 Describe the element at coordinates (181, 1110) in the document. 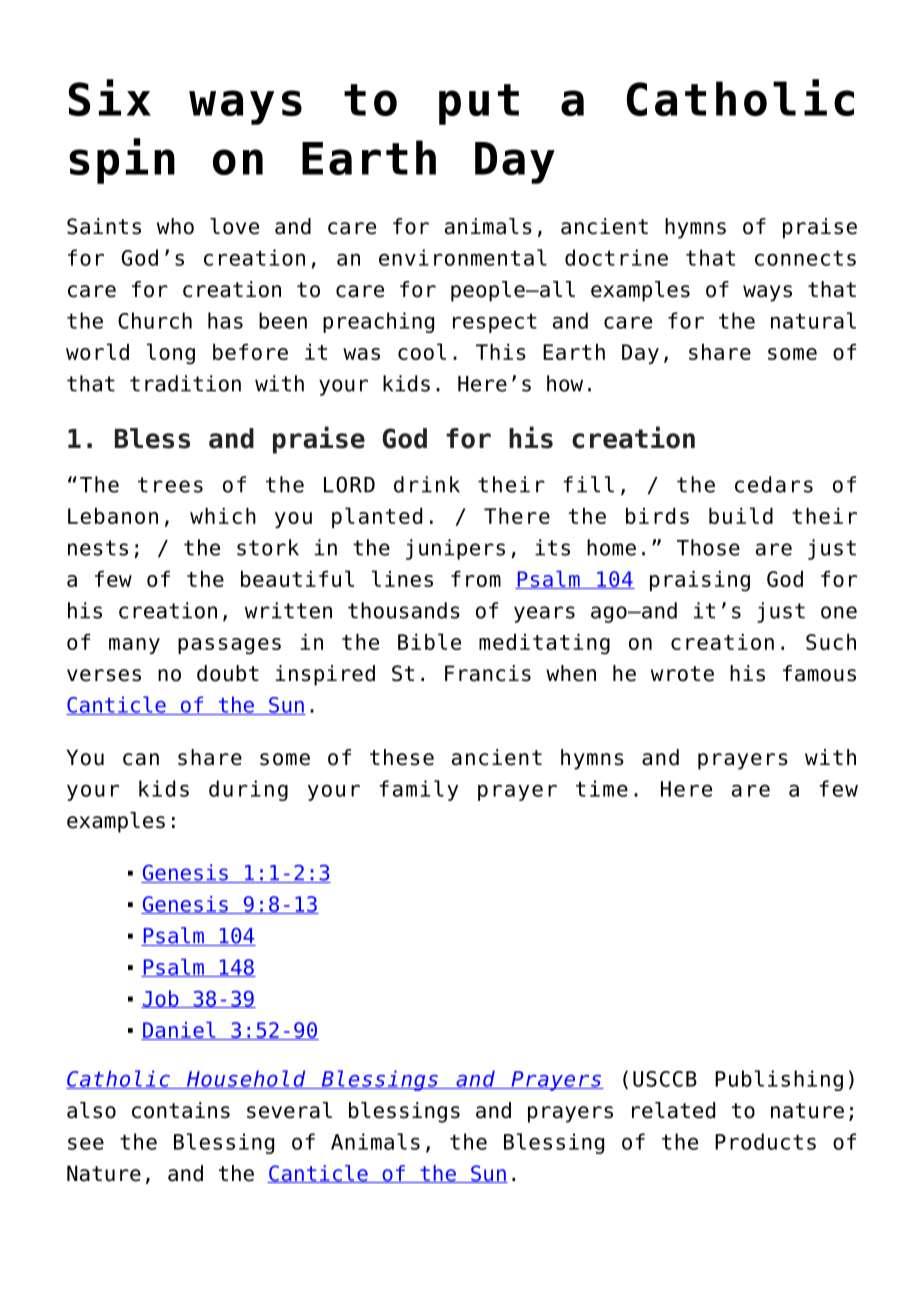

I see `contains` at that location.
